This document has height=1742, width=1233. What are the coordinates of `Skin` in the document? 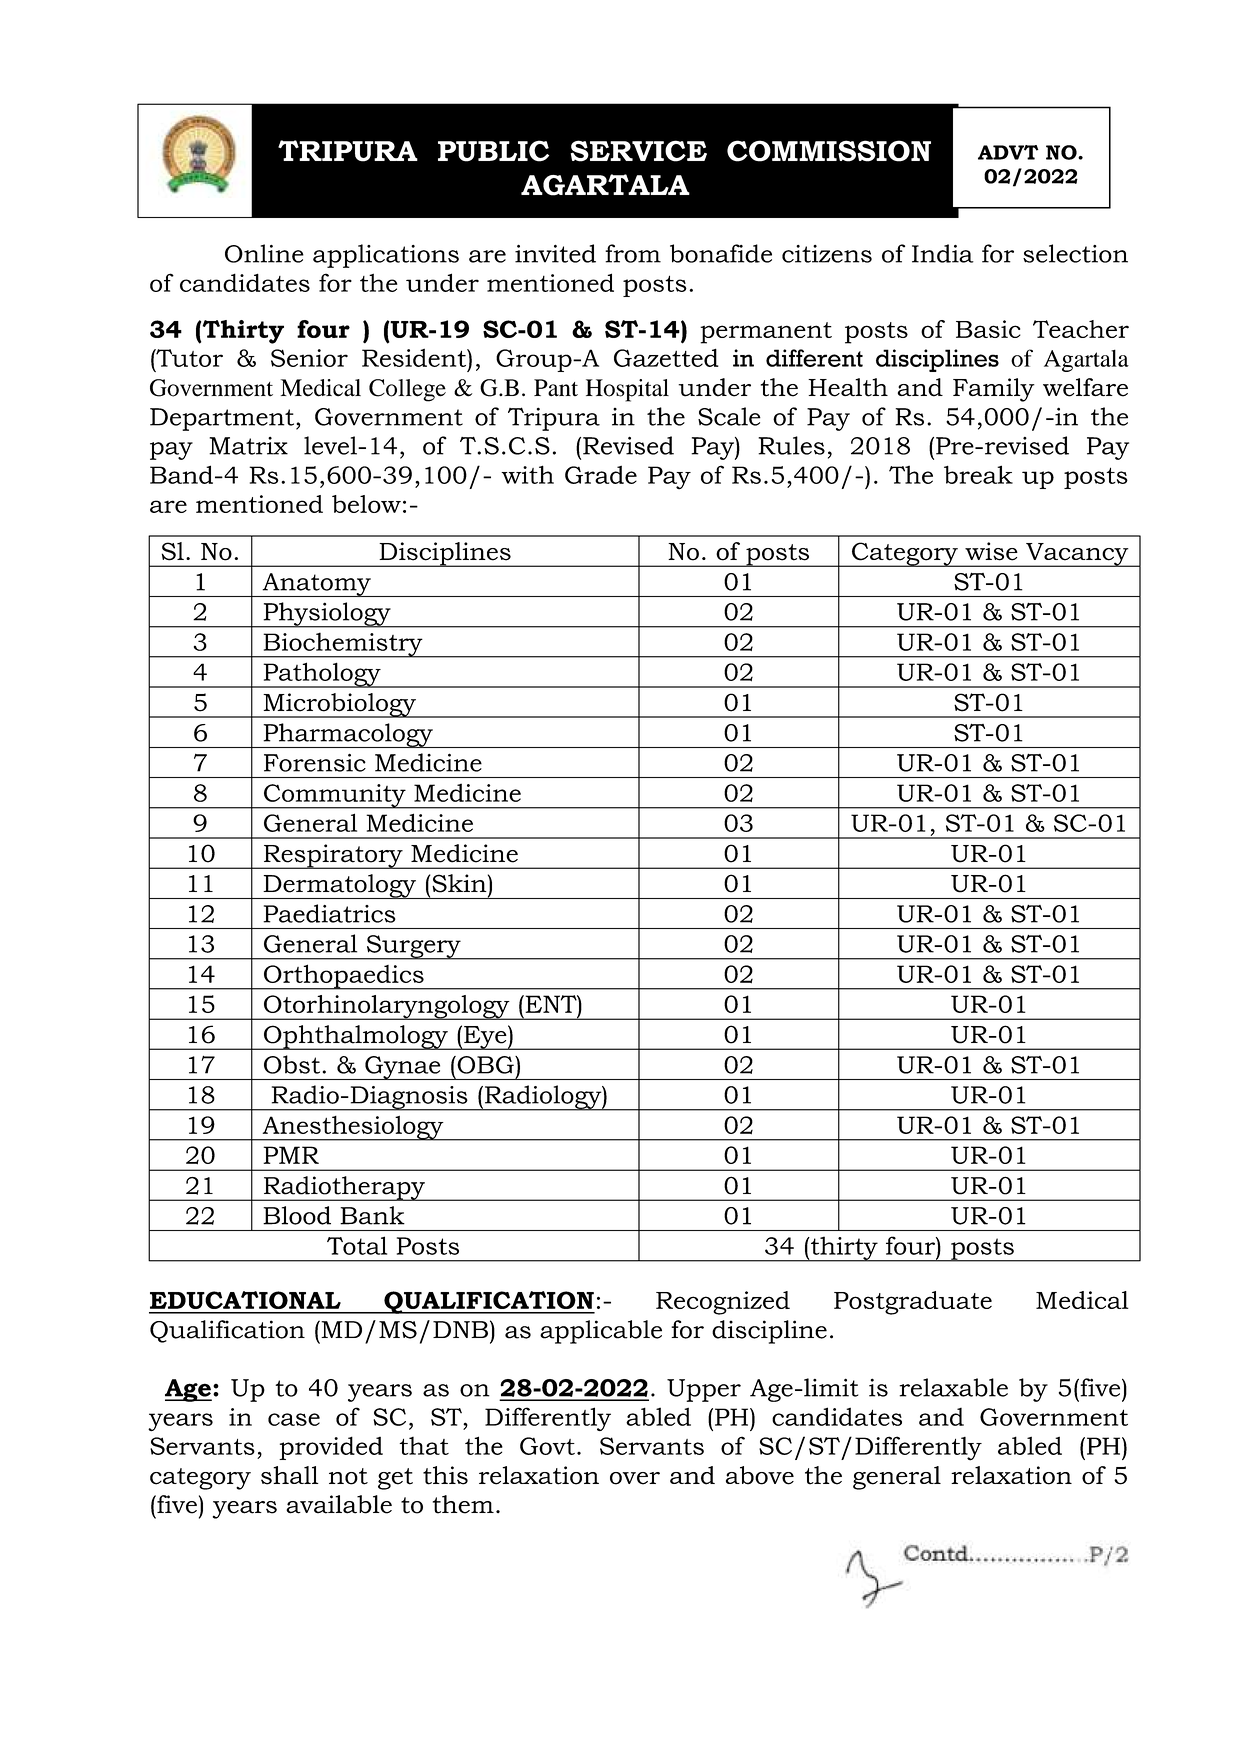 It's located at (459, 883).
